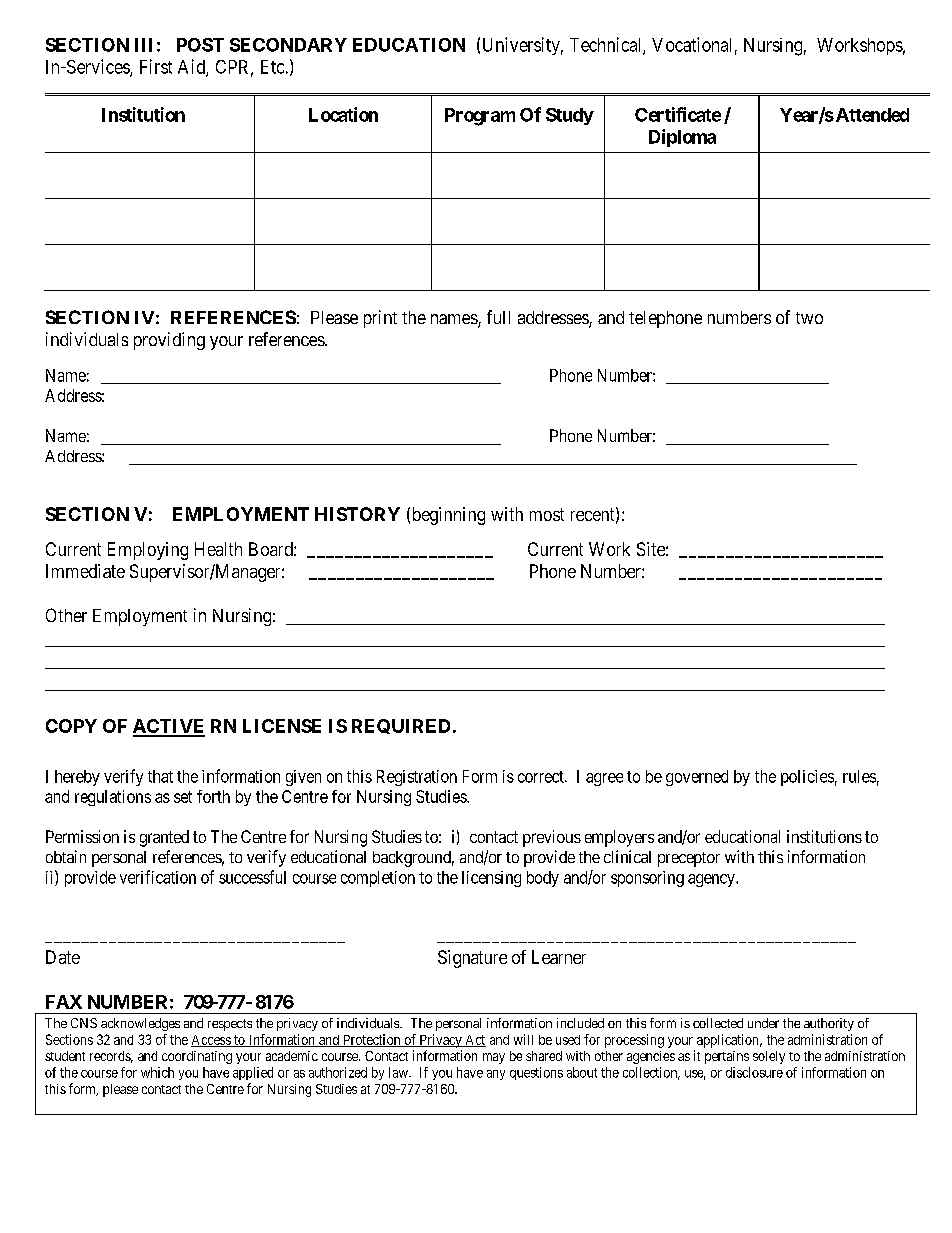 Image resolution: width=952 pixels, height=1233 pixels. Describe the element at coordinates (169, 341) in the screenshot. I see `providing` at that location.
